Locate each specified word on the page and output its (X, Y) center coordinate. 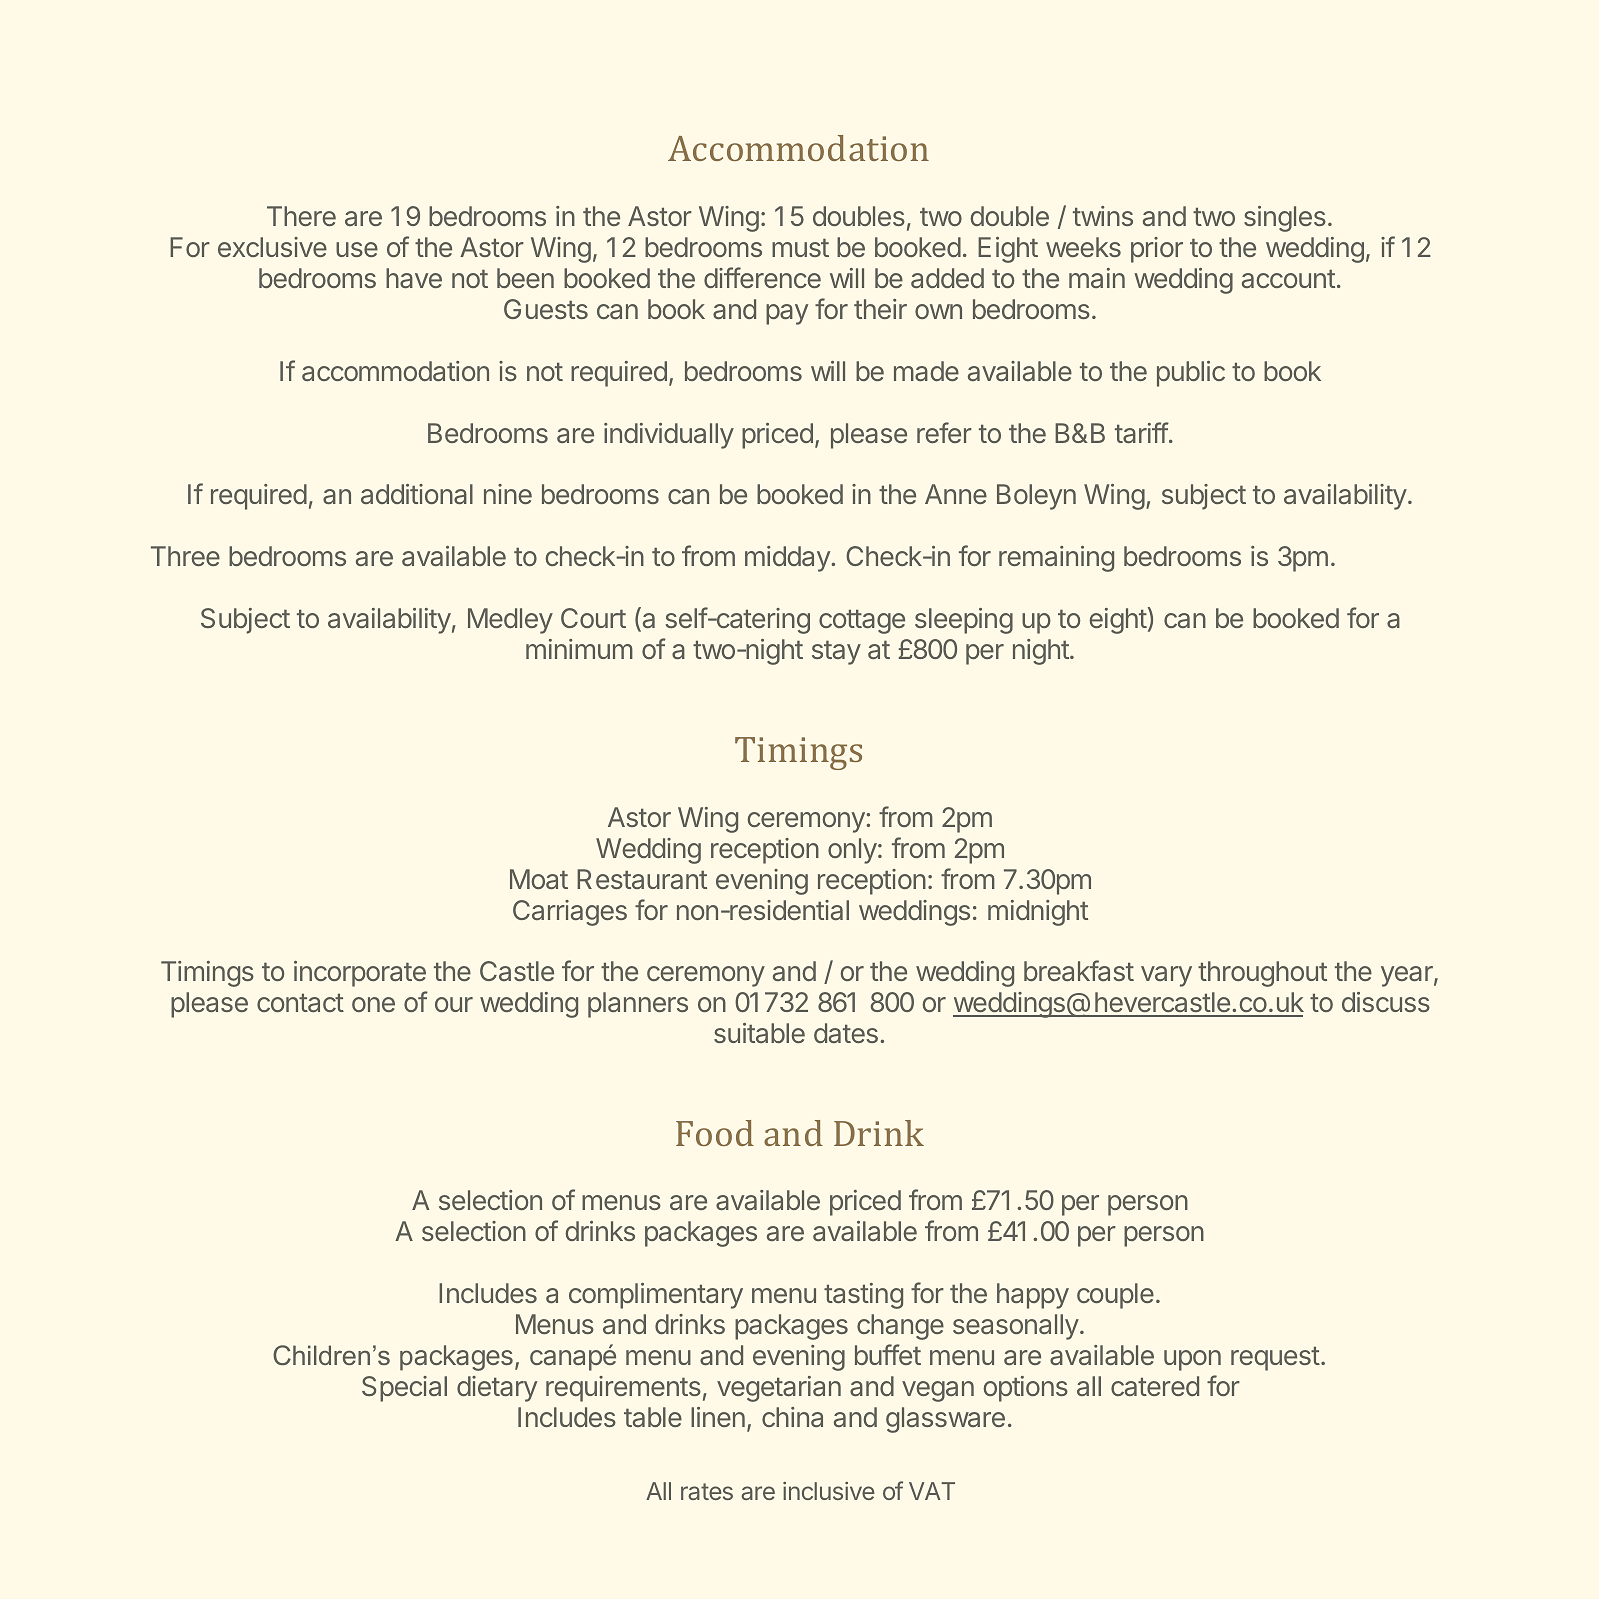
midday (788, 559)
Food (715, 1133)
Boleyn (1036, 497)
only (852, 851)
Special (404, 1389)
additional (417, 494)
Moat (539, 879)
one (373, 1004)
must (800, 248)
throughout (1262, 974)
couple (1115, 1296)
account (1288, 279)
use (357, 249)
